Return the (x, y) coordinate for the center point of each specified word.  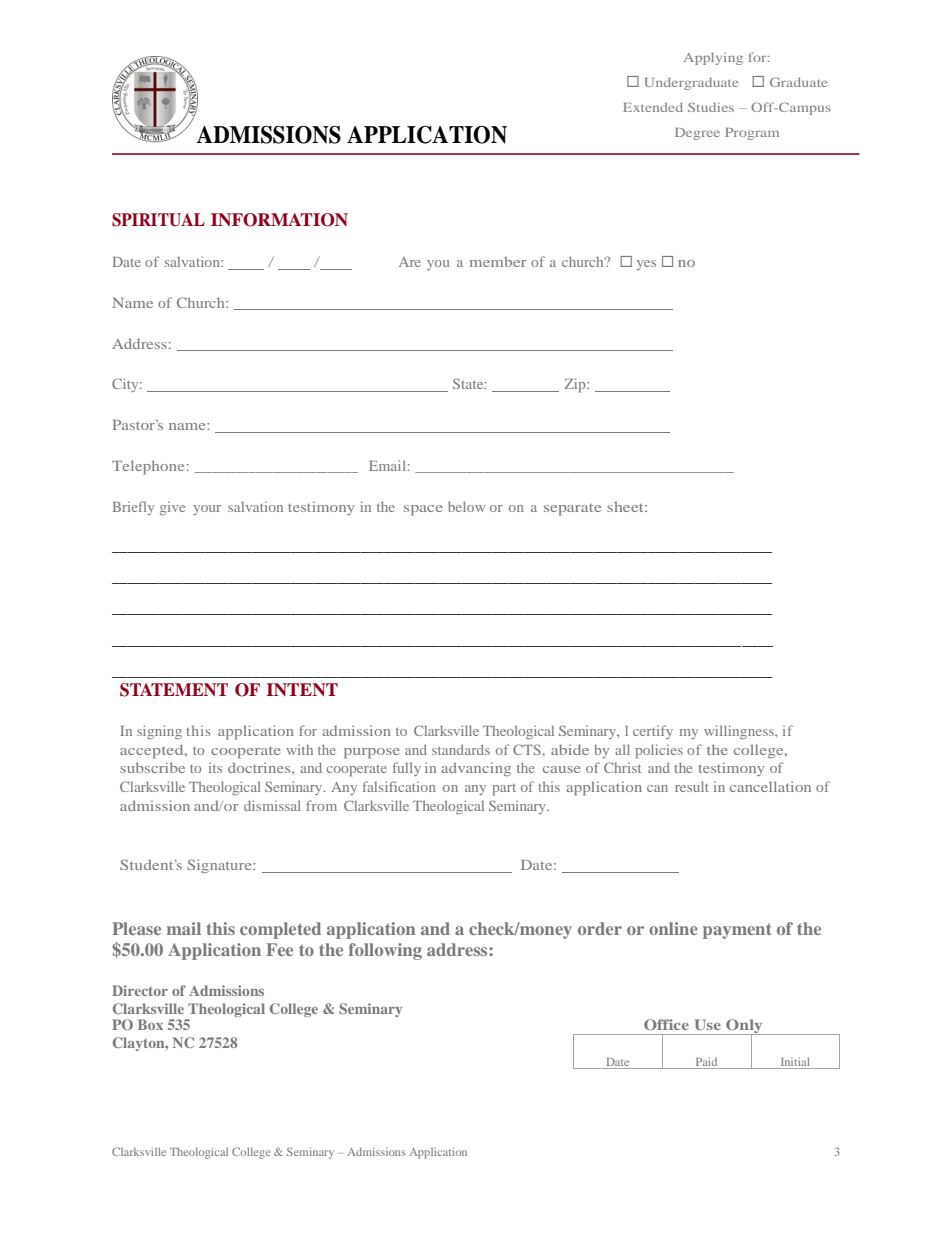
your (207, 510)
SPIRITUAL (158, 220)
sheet (626, 506)
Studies (711, 107)
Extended (653, 107)
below (466, 506)
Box (150, 1024)
